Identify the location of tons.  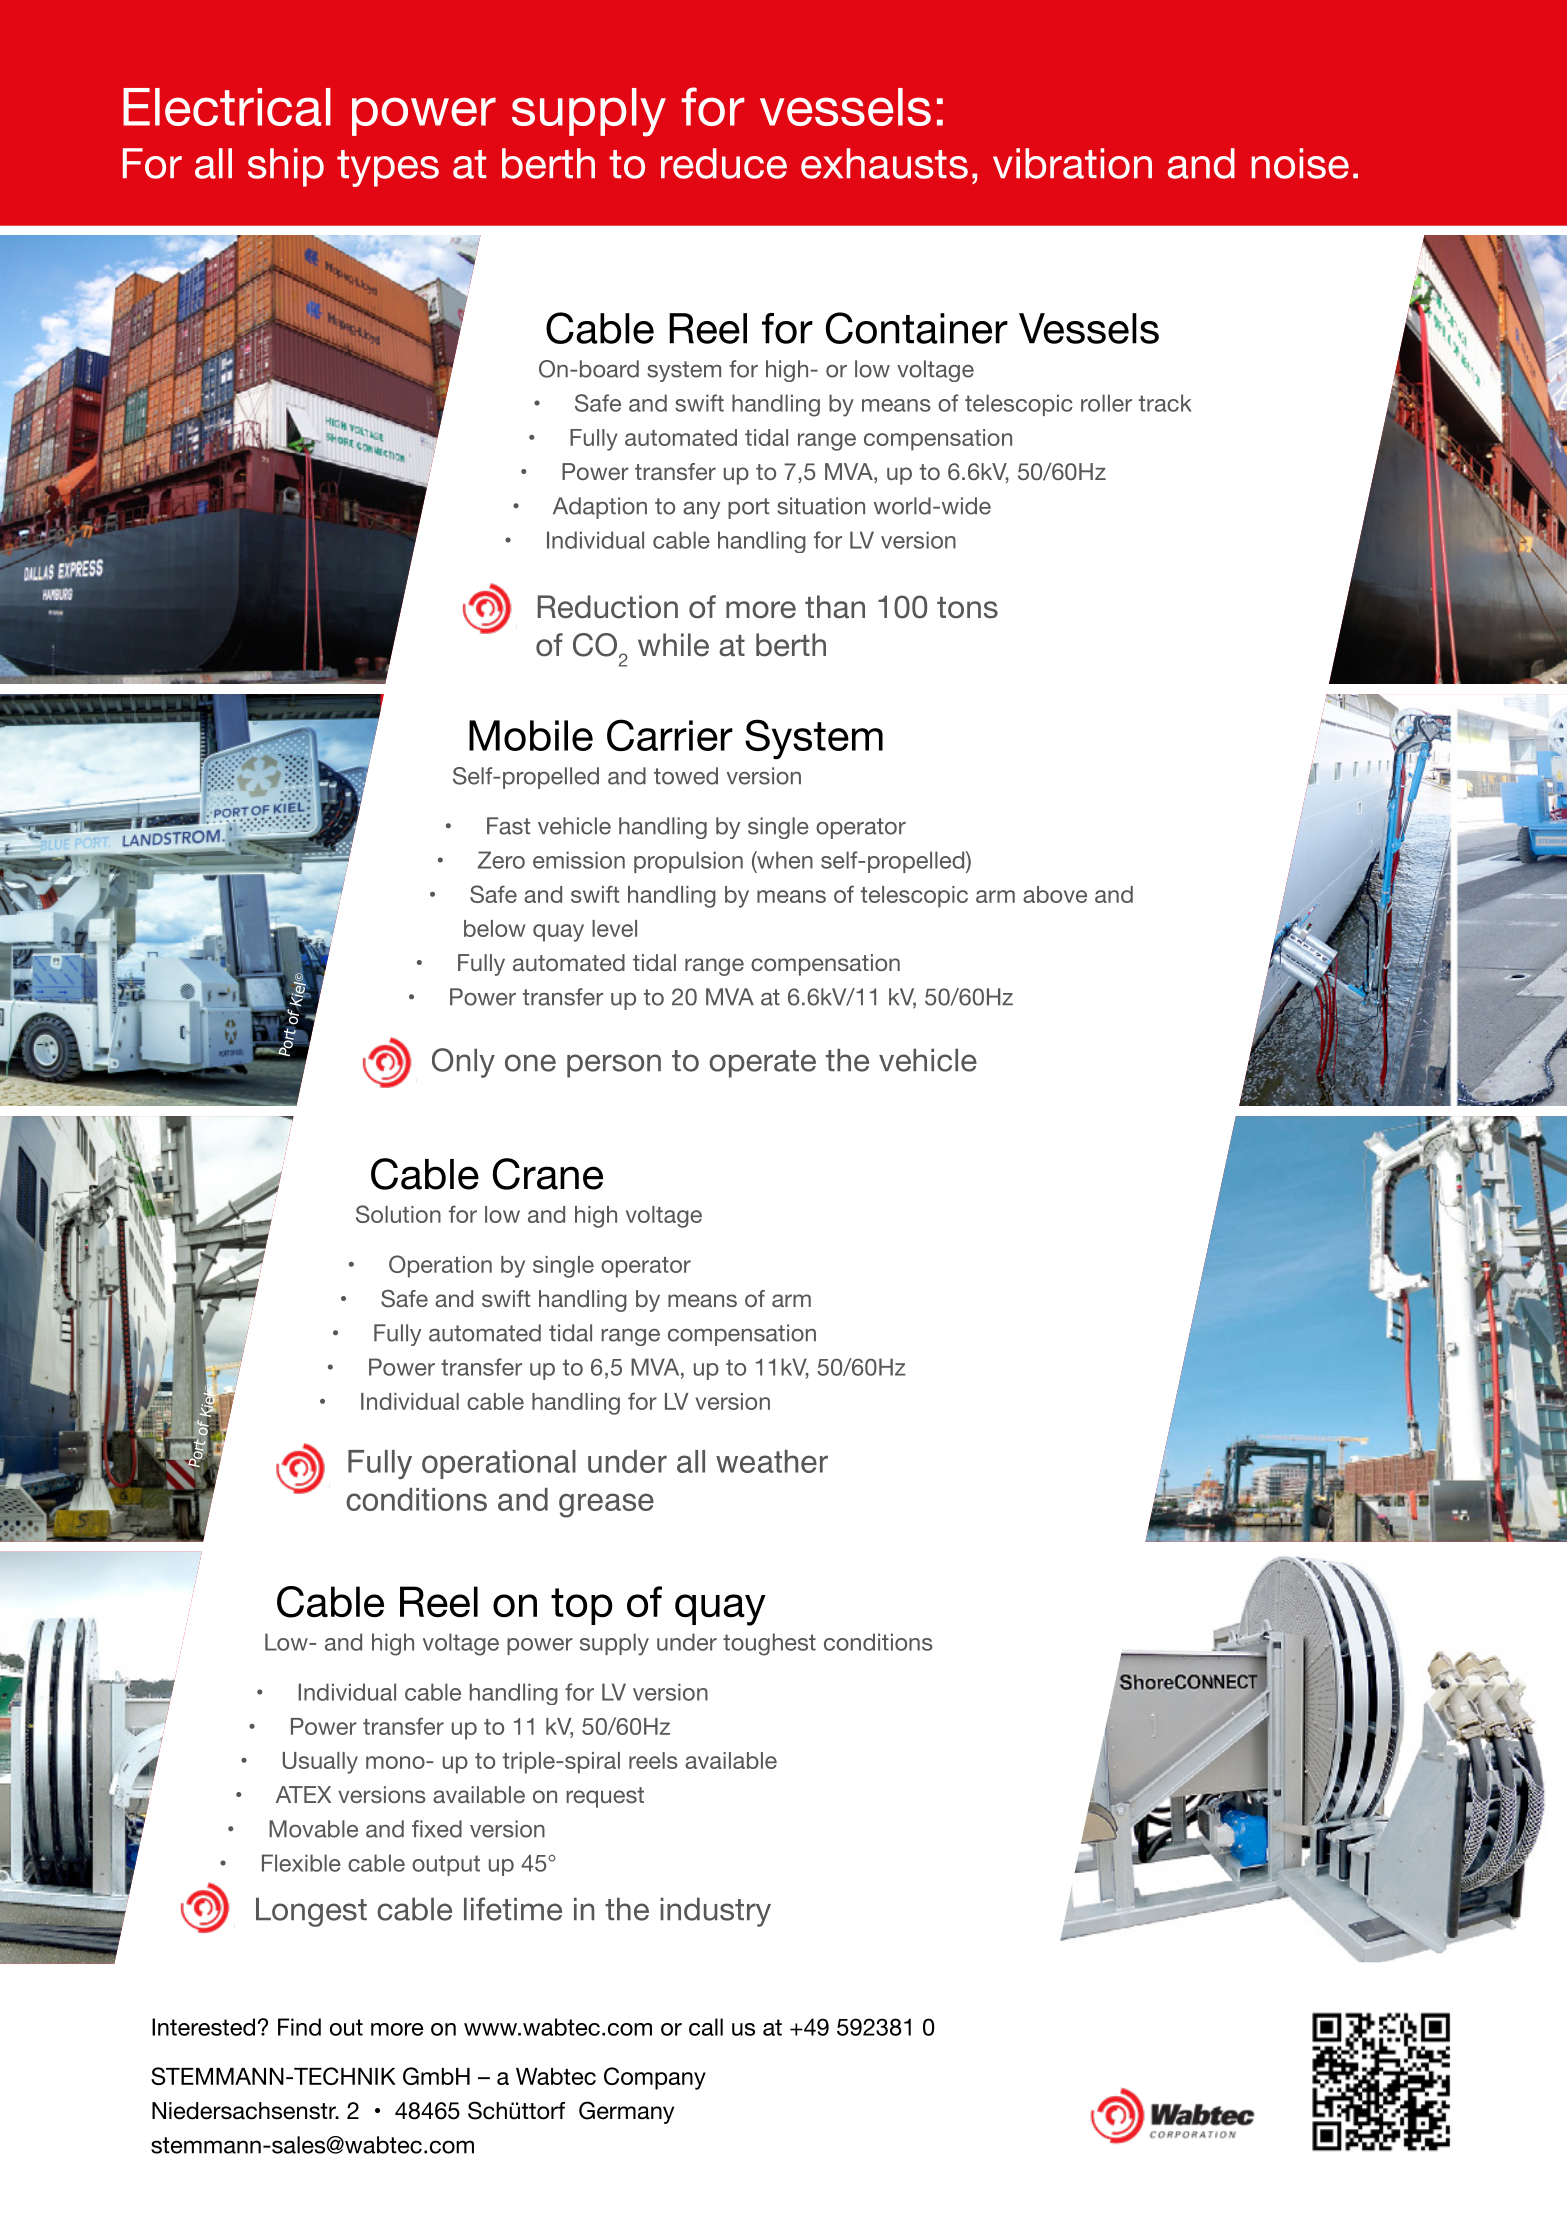
(967, 608).
